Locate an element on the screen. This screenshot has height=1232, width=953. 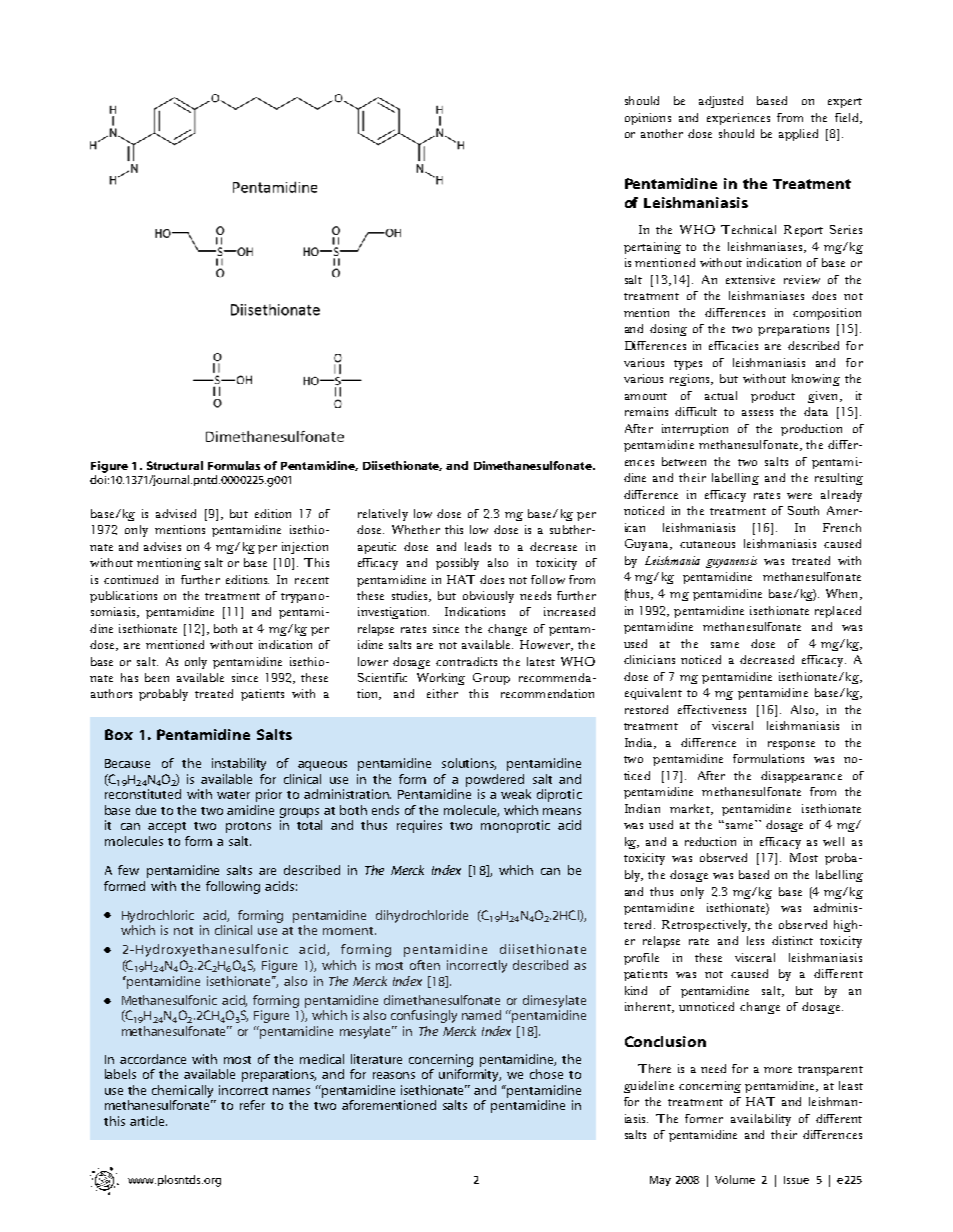
water is located at coordinates (233, 795).
